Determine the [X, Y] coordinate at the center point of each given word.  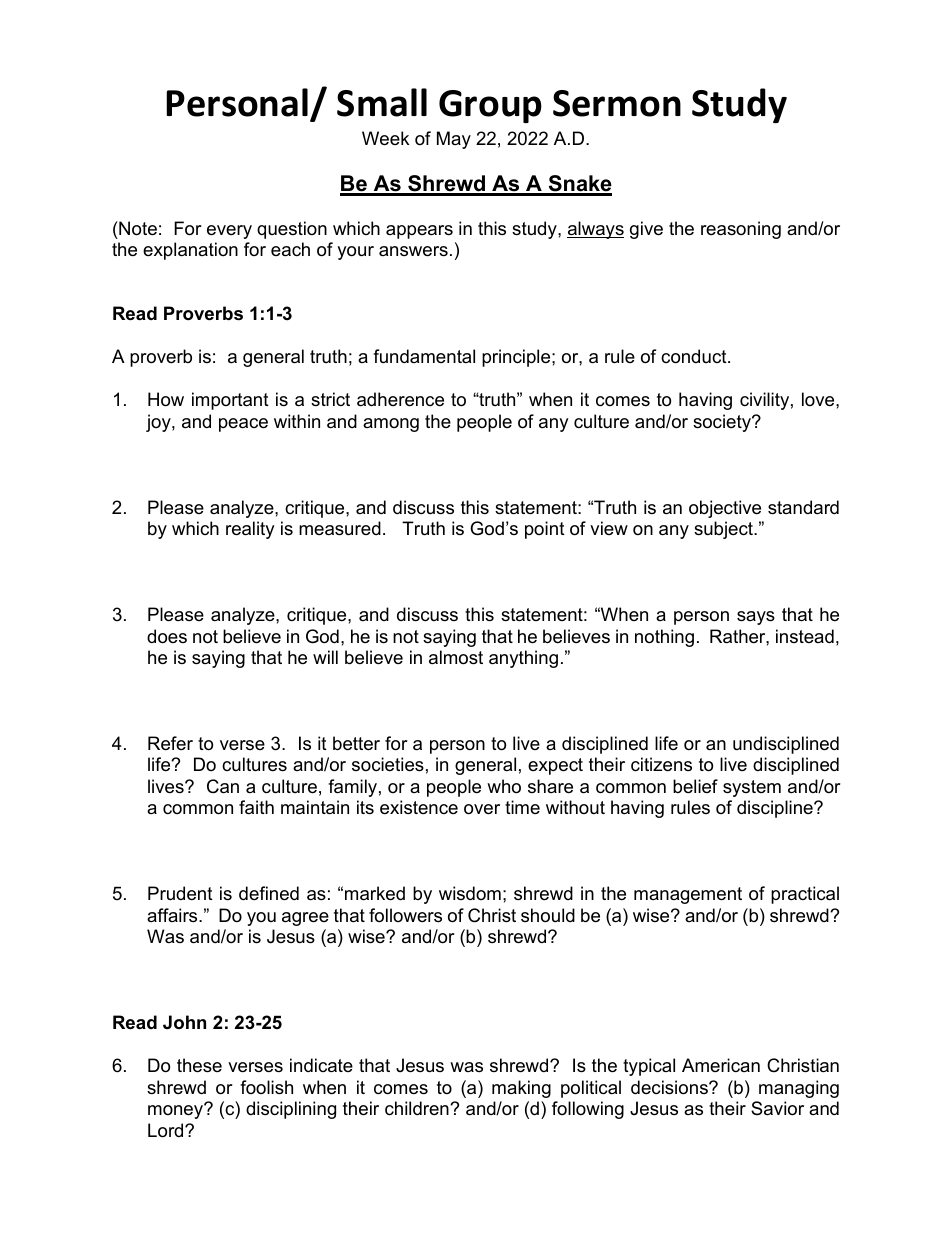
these [199, 1065]
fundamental [424, 356]
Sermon [617, 103]
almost [456, 657]
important [230, 401]
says [756, 618]
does [167, 636]
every [229, 232]
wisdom [470, 893]
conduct [695, 356]
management [688, 895]
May [454, 140]
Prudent [180, 893]
